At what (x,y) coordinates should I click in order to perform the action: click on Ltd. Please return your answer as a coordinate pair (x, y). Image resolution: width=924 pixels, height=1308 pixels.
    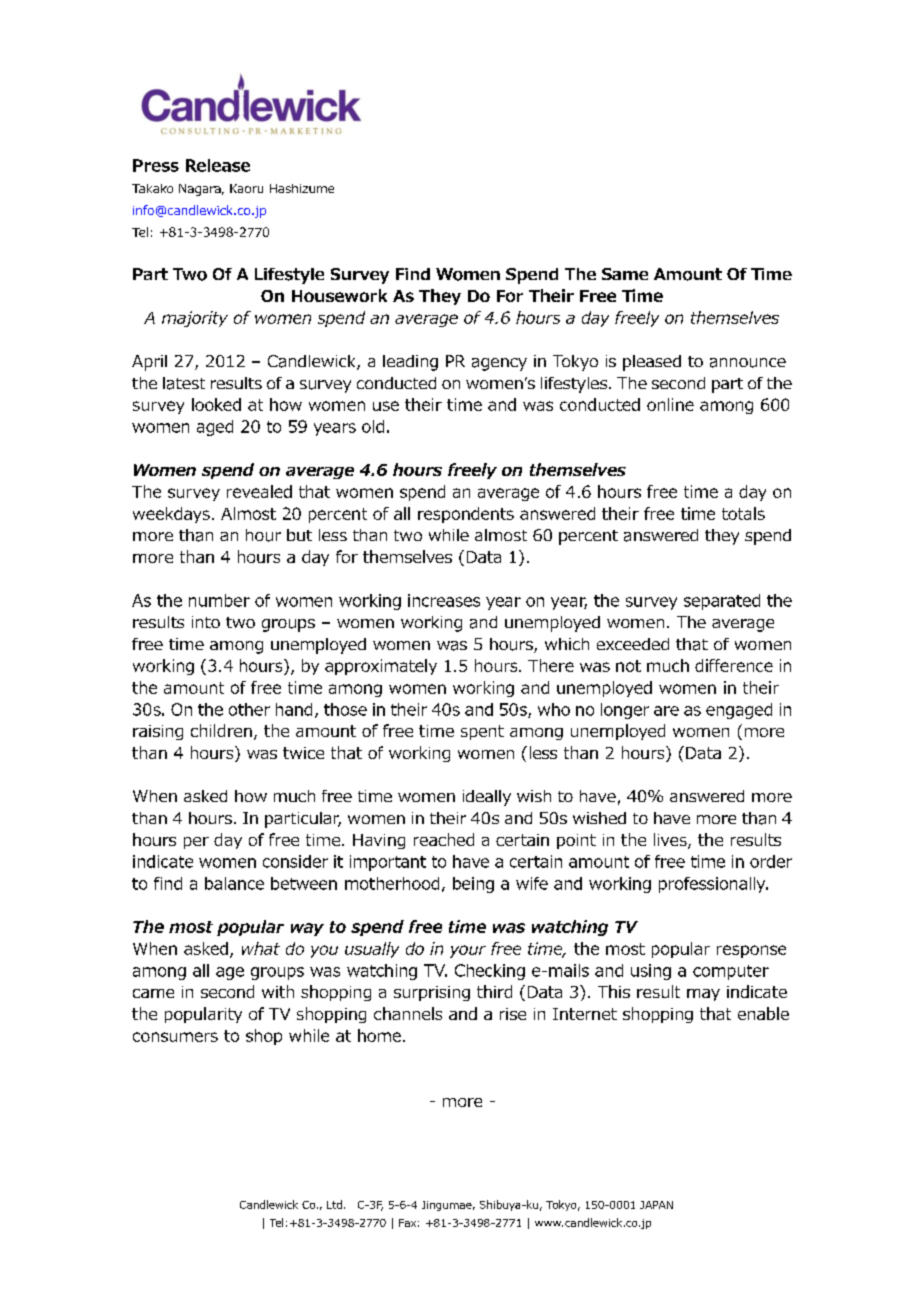
    Looking at the image, I should click on (334, 1204).
